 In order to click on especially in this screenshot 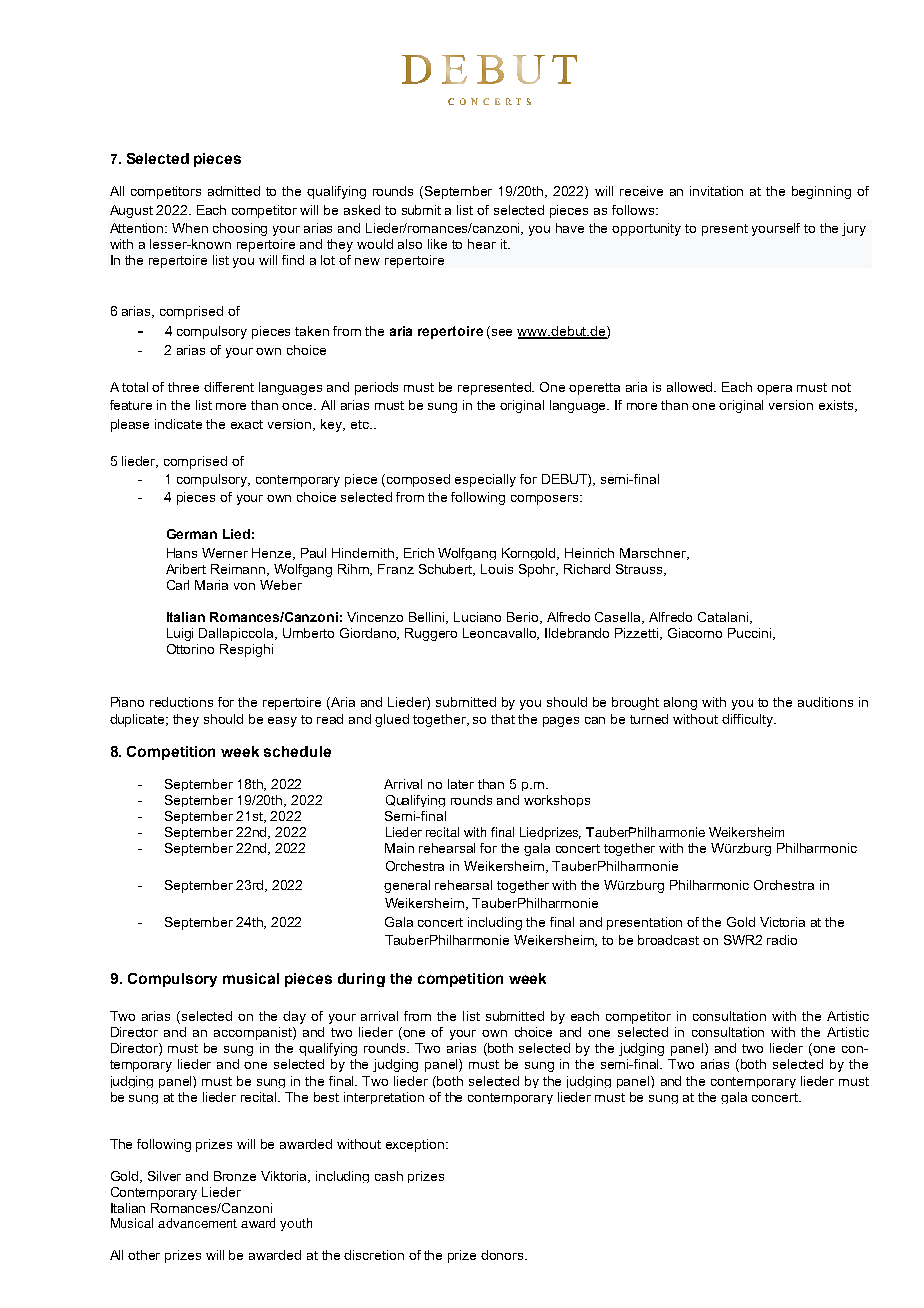, I will do `click(485, 480)`.
